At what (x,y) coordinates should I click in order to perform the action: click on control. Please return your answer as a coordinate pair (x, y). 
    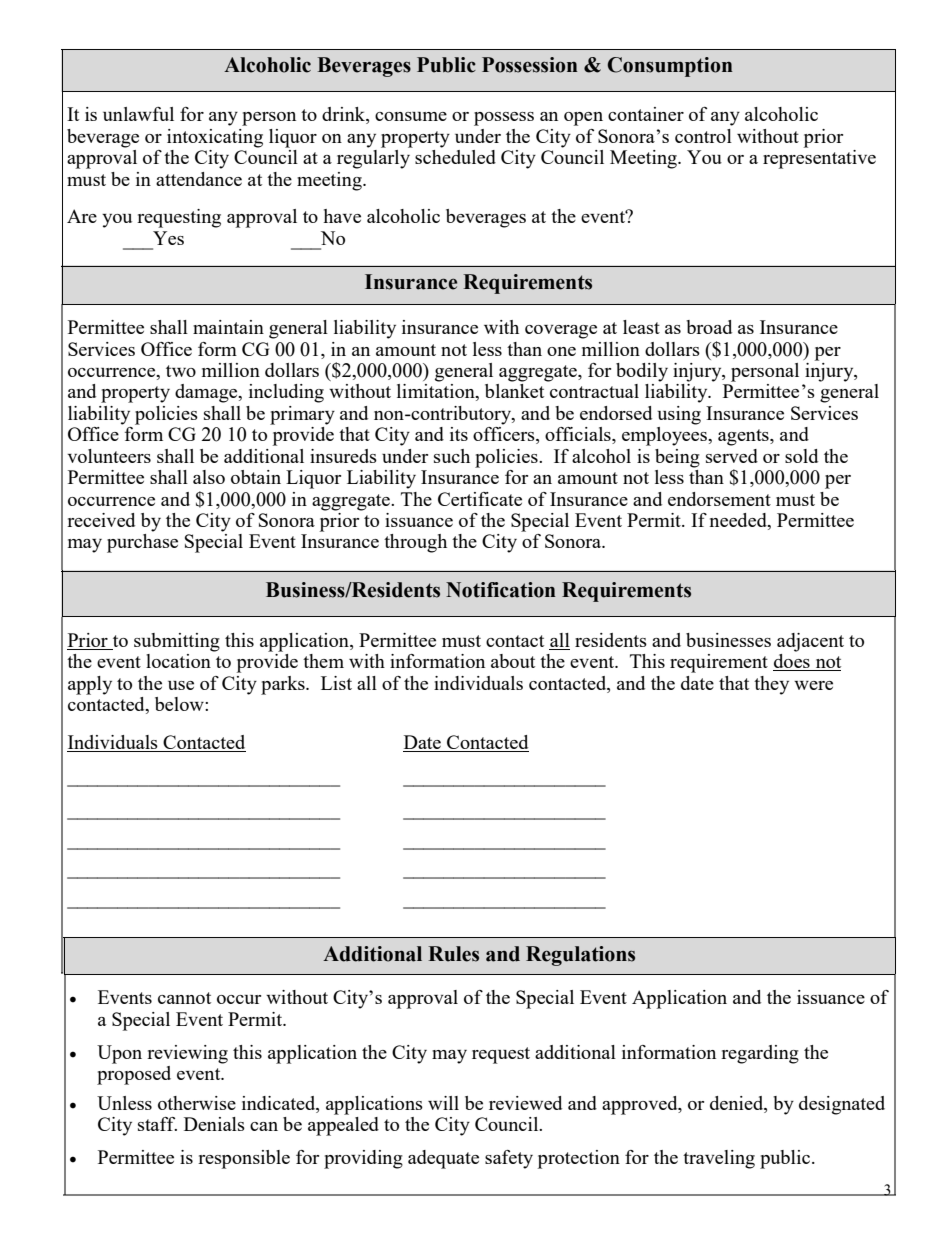
    Looking at the image, I should click on (703, 136).
